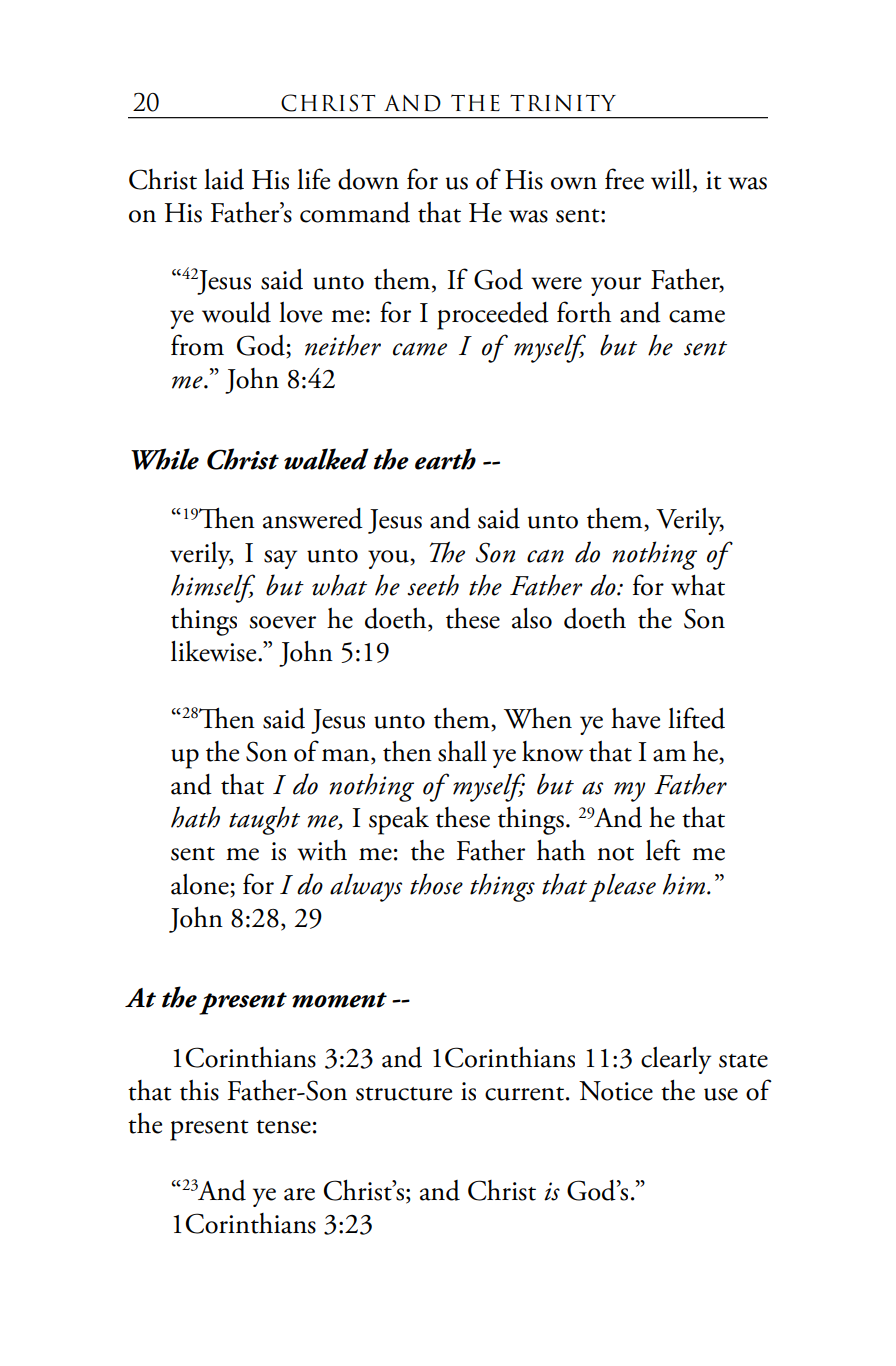  Describe the element at coordinates (399, 821) in the image. I see `speak` at that location.
